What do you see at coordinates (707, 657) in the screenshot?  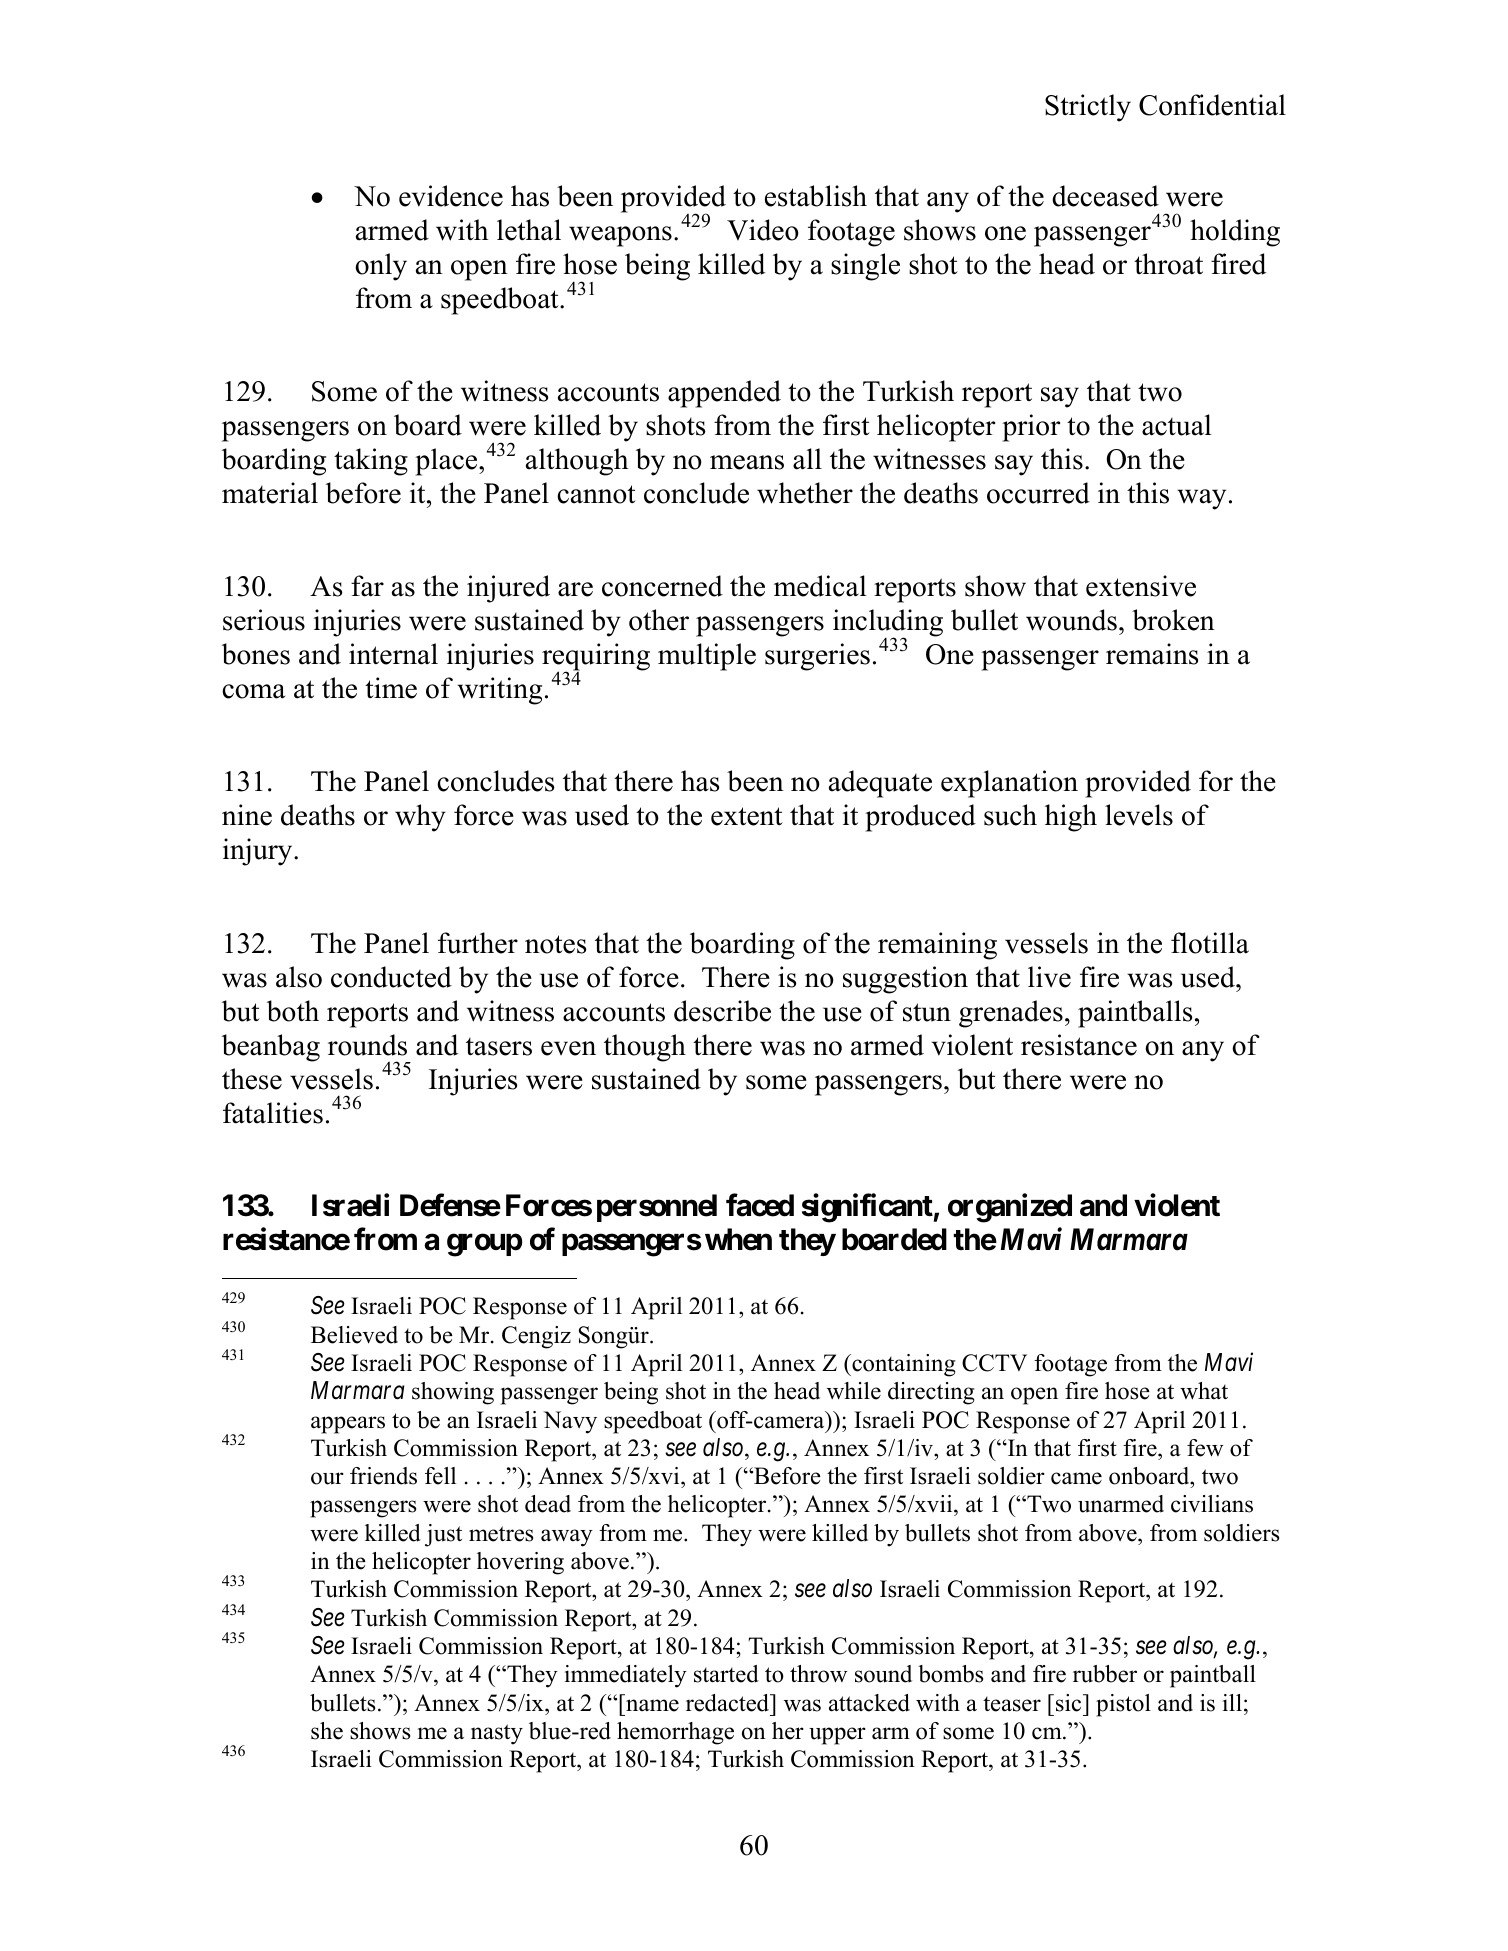 I see `multiple` at bounding box center [707, 657].
